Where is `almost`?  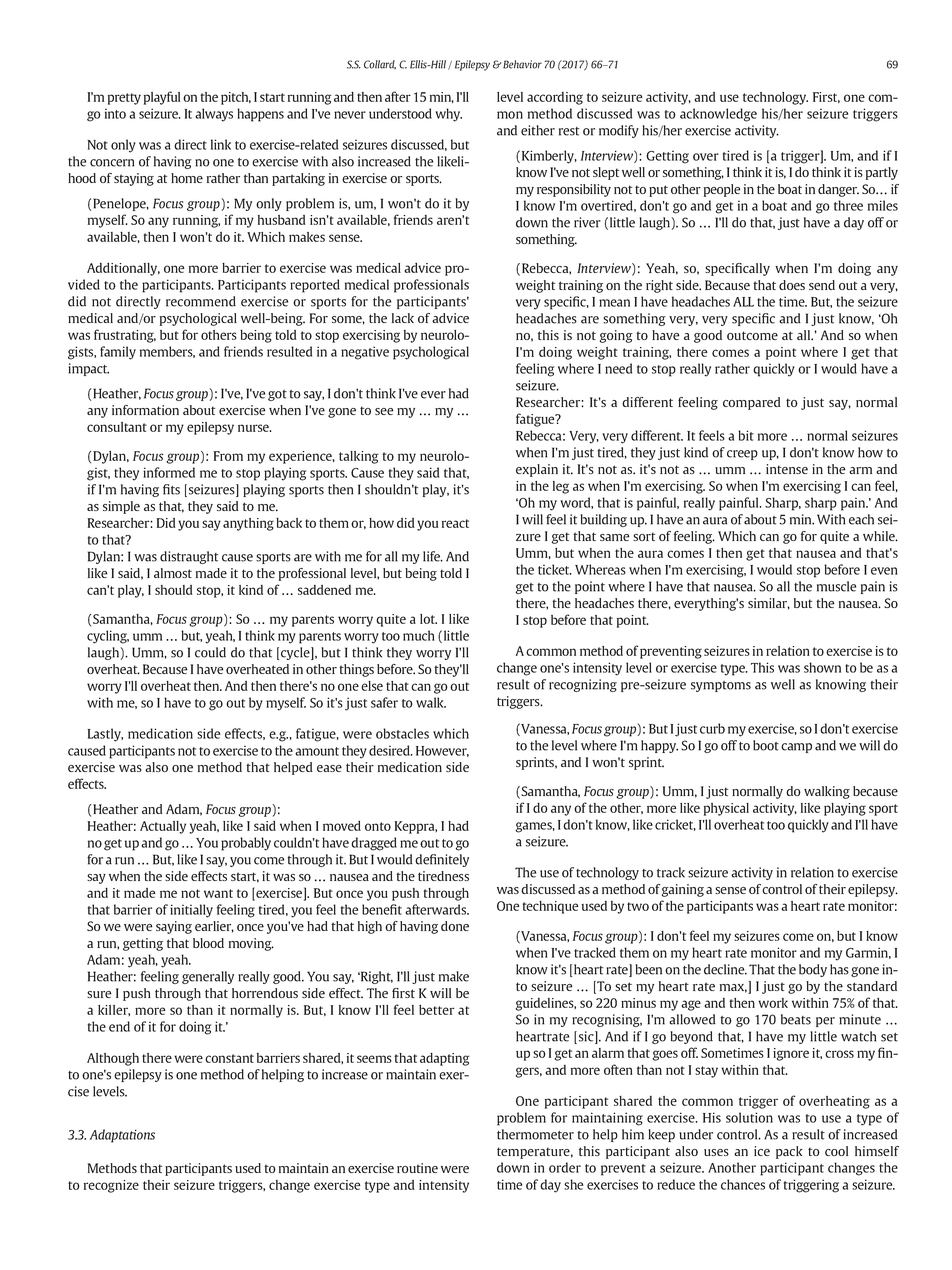
almost is located at coordinates (173, 573).
